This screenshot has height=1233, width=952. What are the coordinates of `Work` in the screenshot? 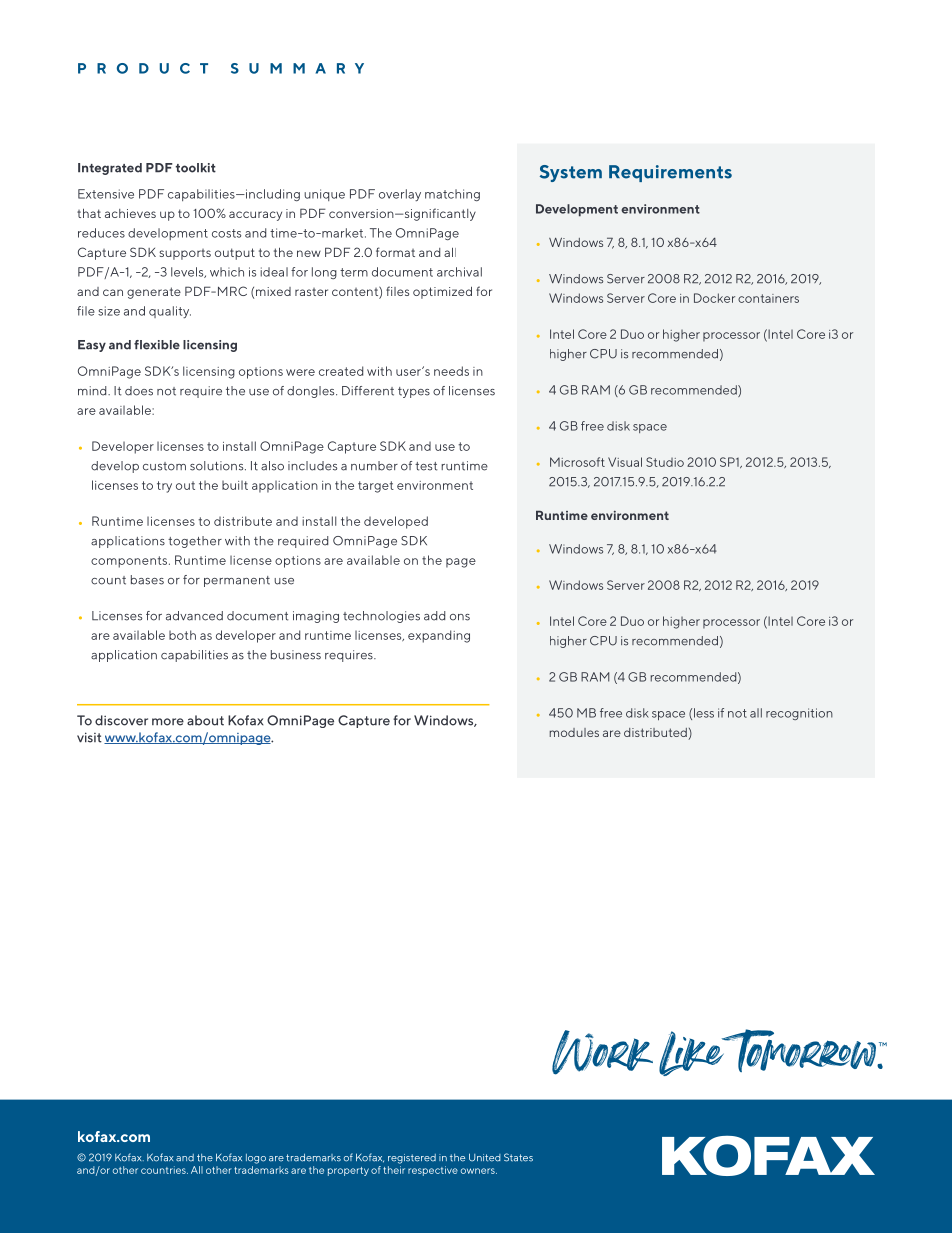 It's located at (602, 1052).
